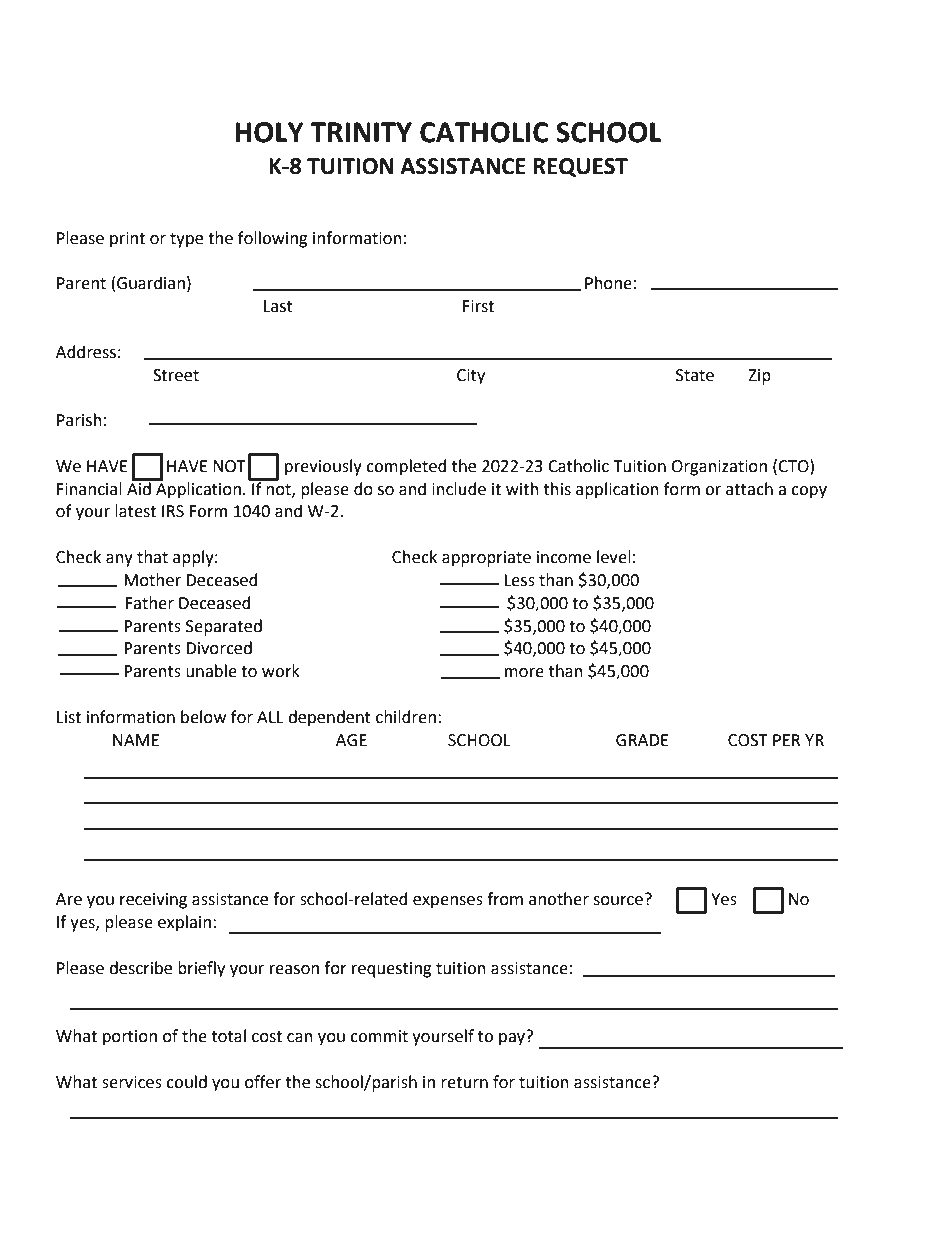 The image size is (952, 1233). I want to click on expenses, so click(448, 902).
